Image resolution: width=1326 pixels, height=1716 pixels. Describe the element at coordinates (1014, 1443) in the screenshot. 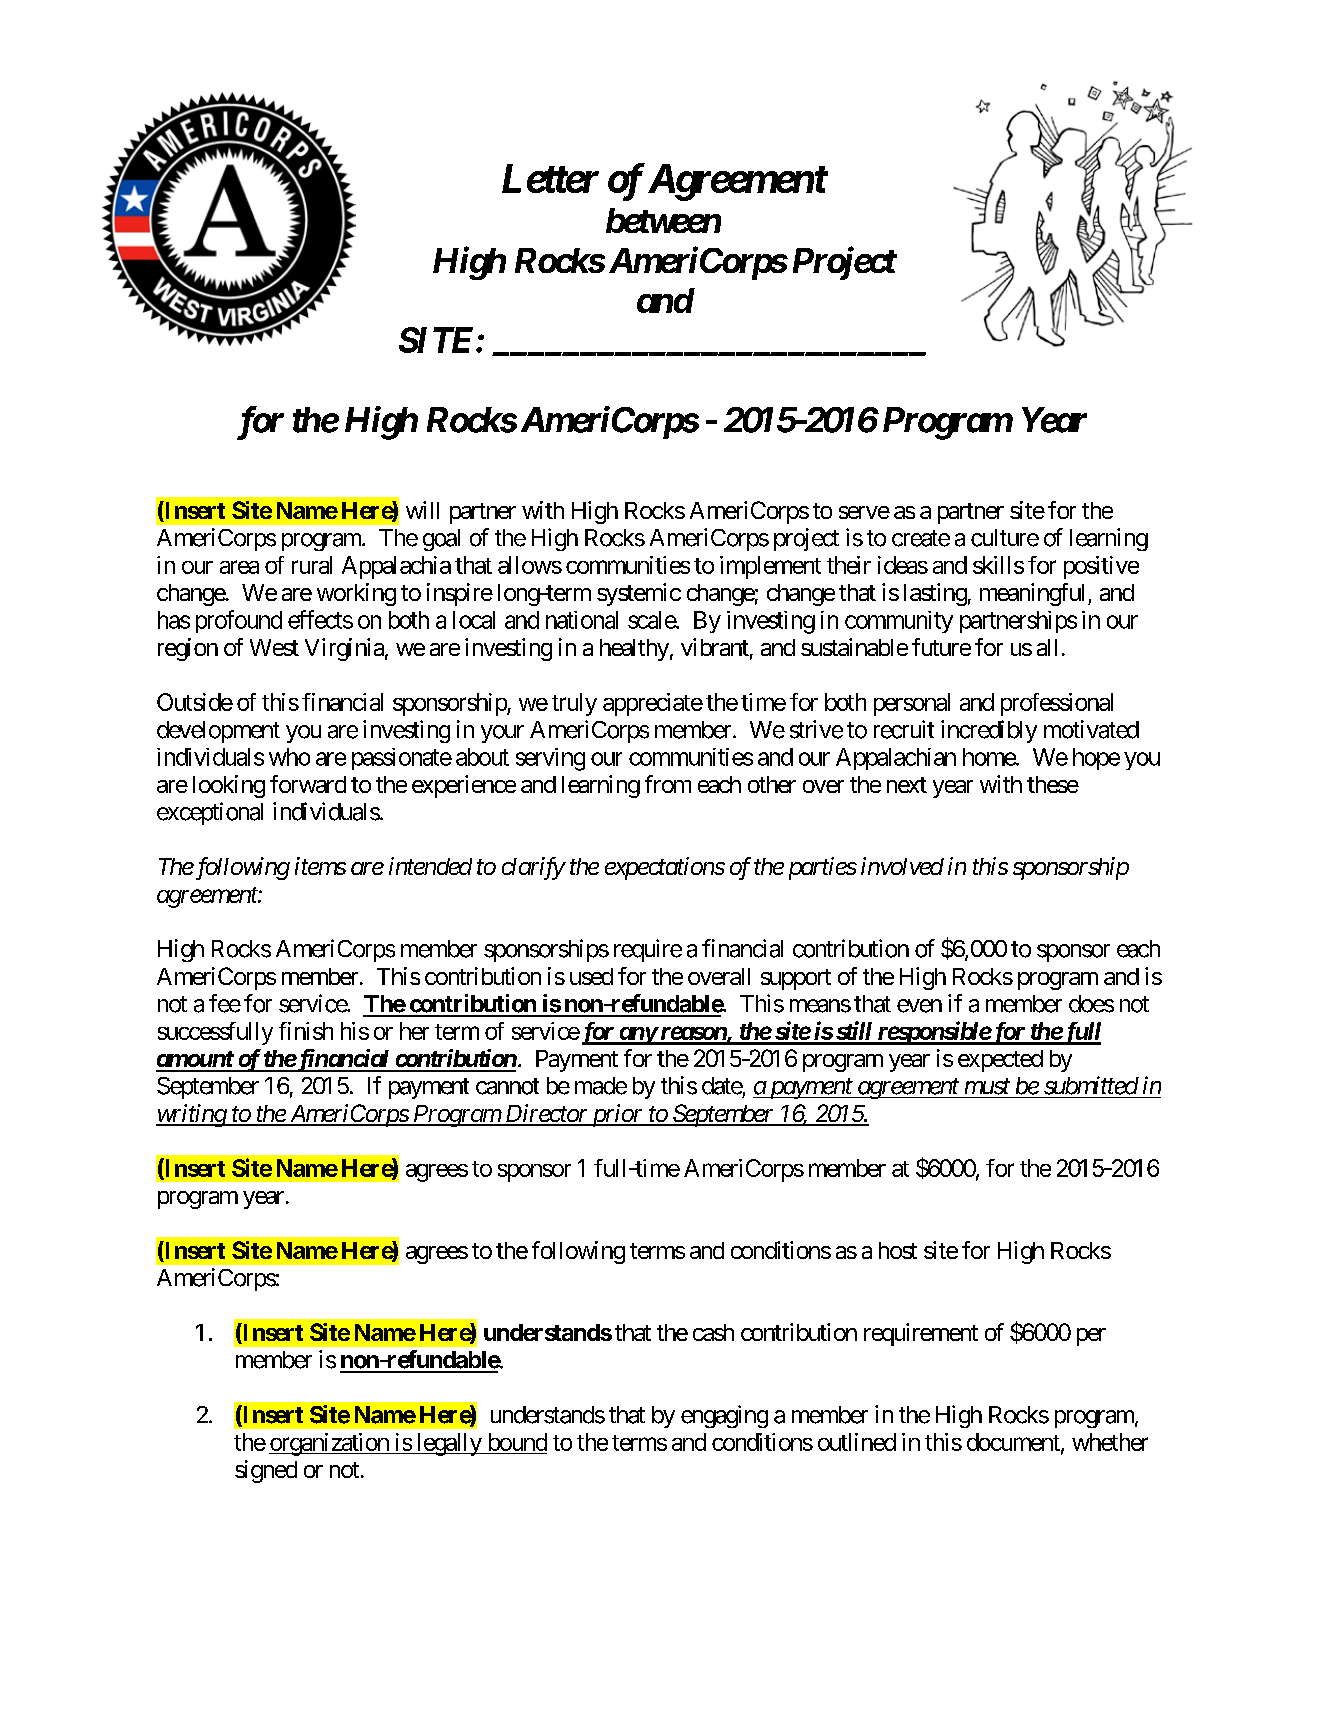

I see `document` at that location.
